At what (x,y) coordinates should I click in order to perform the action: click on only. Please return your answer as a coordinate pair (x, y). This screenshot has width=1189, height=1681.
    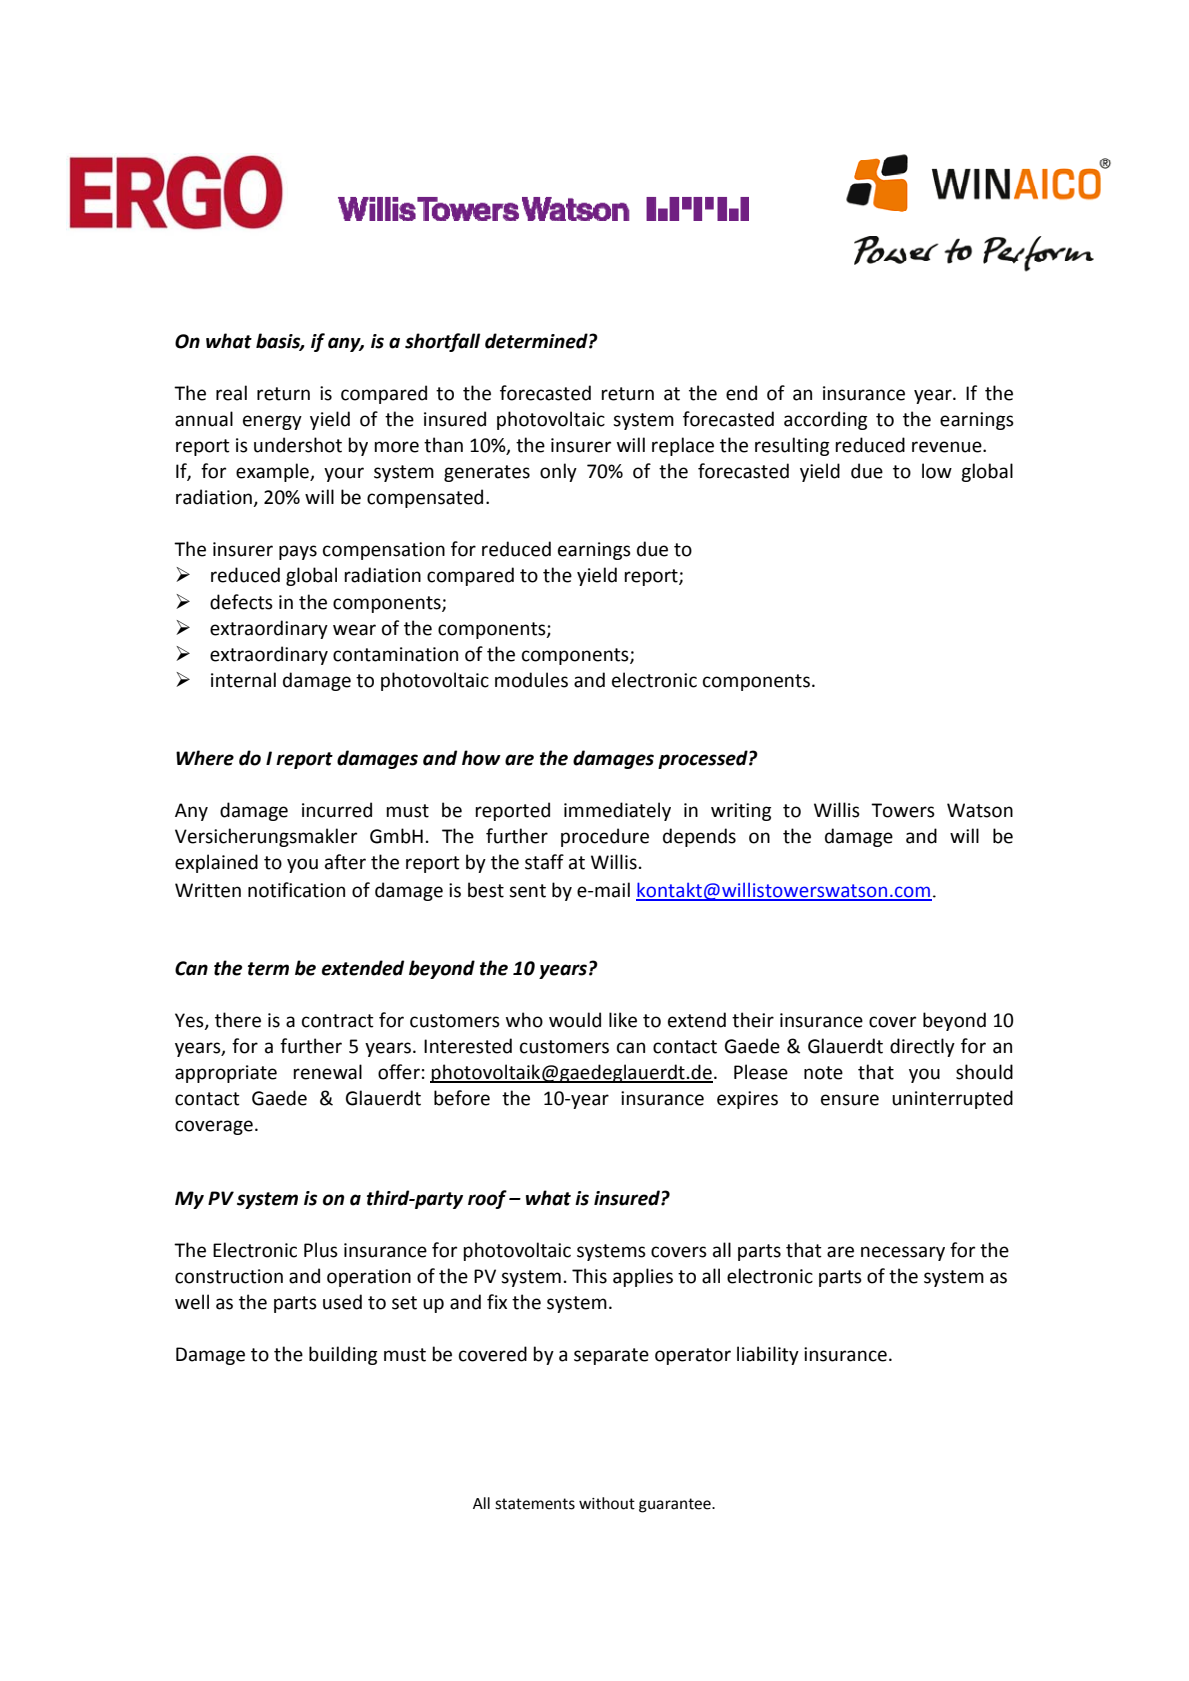
    Looking at the image, I should click on (558, 472).
